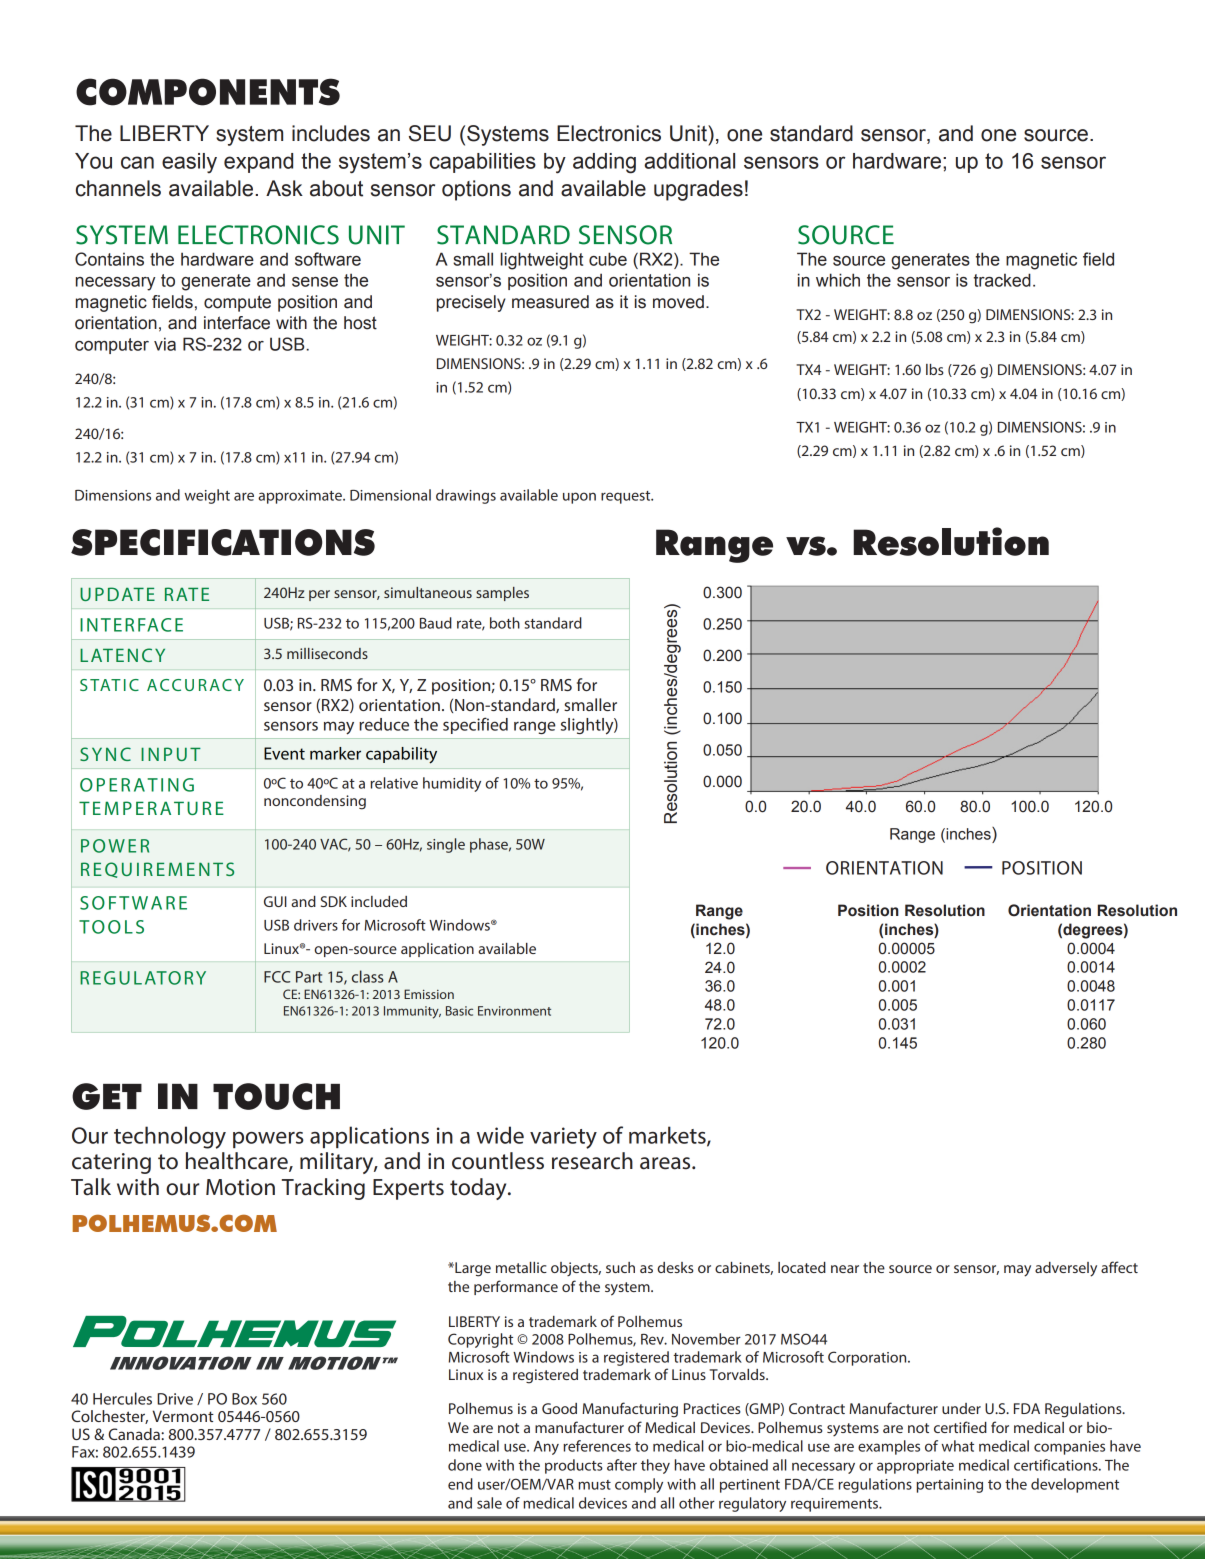  What do you see at coordinates (151, 808) in the page?
I see `TEMPERATURE` at bounding box center [151, 808].
